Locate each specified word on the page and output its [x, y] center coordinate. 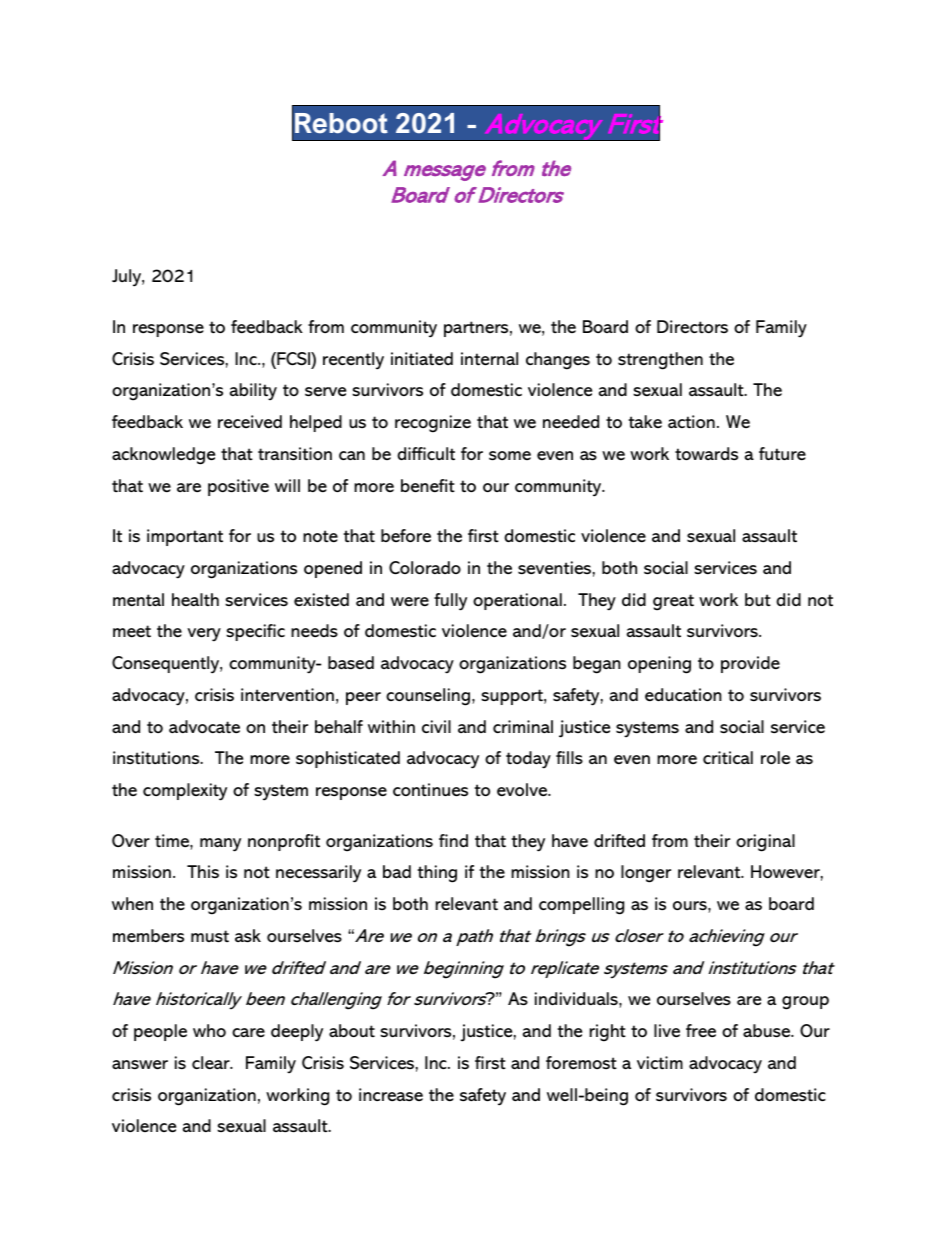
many [220, 845]
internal [489, 359]
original [765, 843]
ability [253, 391]
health [195, 599]
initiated [422, 359]
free [701, 1030]
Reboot [341, 123]
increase [391, 1095]
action [691, 421]
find [453, 840]
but [758, 599]
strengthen [660, 361]
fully [450, 602]
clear [212, 1062]
